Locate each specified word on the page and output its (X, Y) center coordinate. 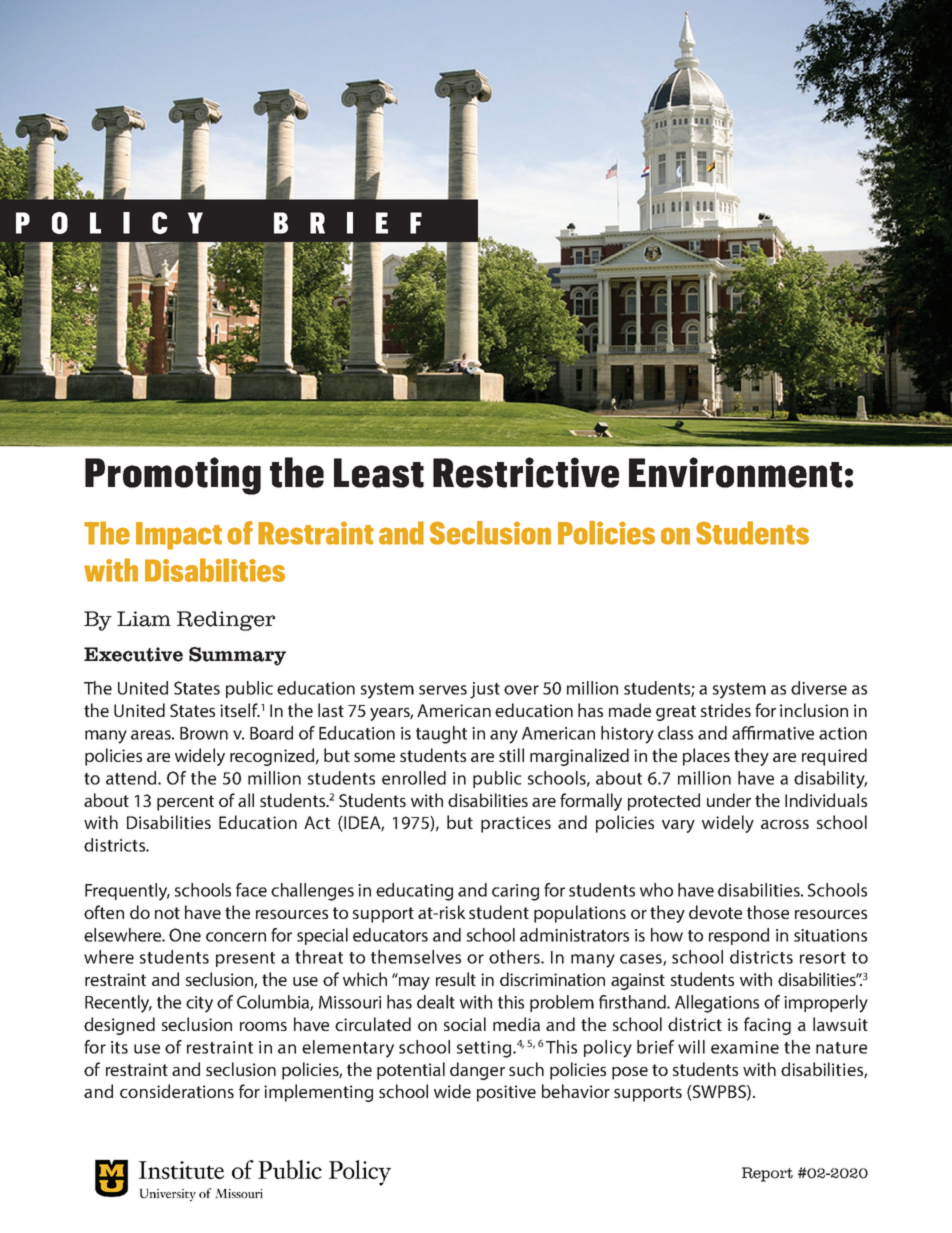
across (785, 824)
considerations (177, 1091)
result (456, 979)
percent (185, 803)
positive (506, 1093)
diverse (819, 688)
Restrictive (526, 472)
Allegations (717, 1004)
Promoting (173, 476)
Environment (735, 472)
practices (516, 824)
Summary (237, 656)
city (199, 1004)
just (485, 690)
